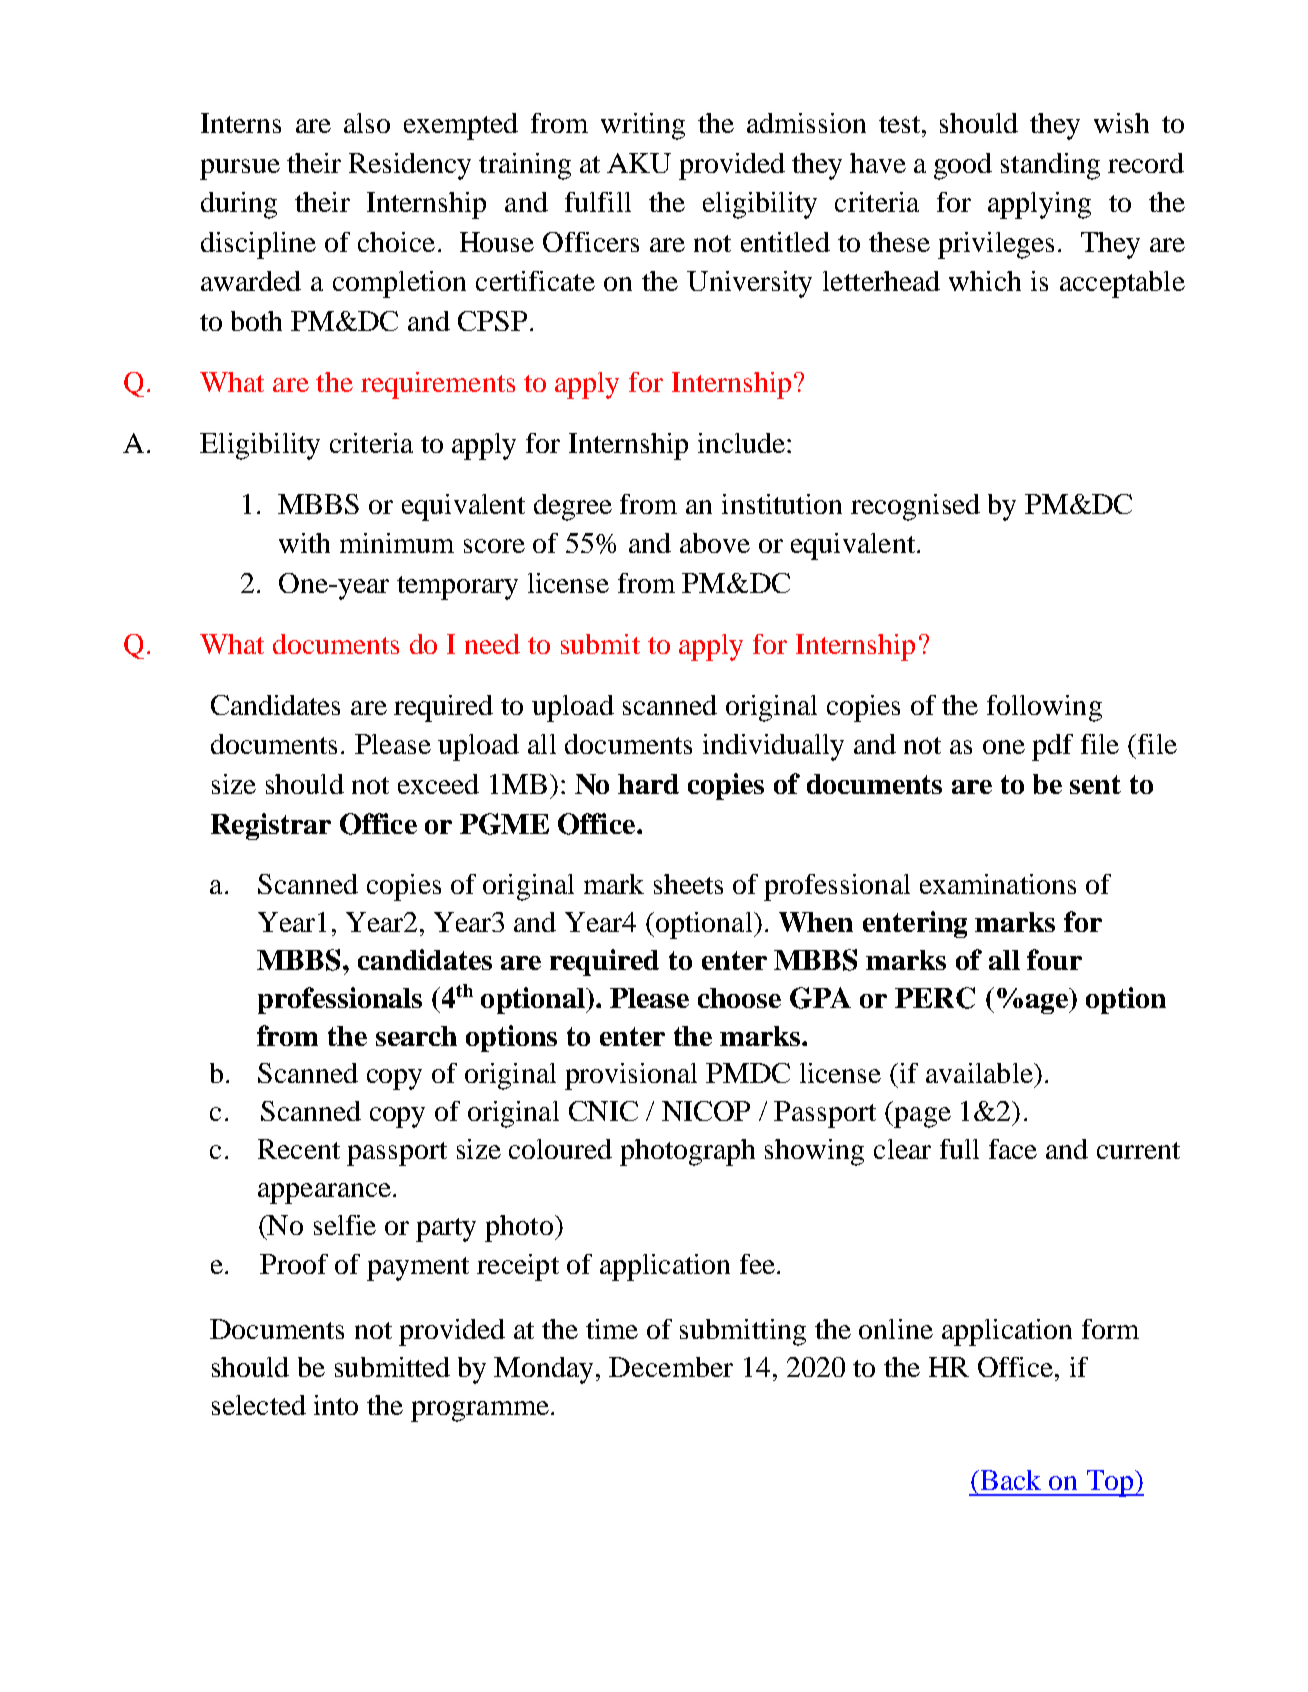 The image size is (1308, 1692). What do you see at coordinates (639, 163) in the document?
I see `AKU` at bounding box center [639, 163].
